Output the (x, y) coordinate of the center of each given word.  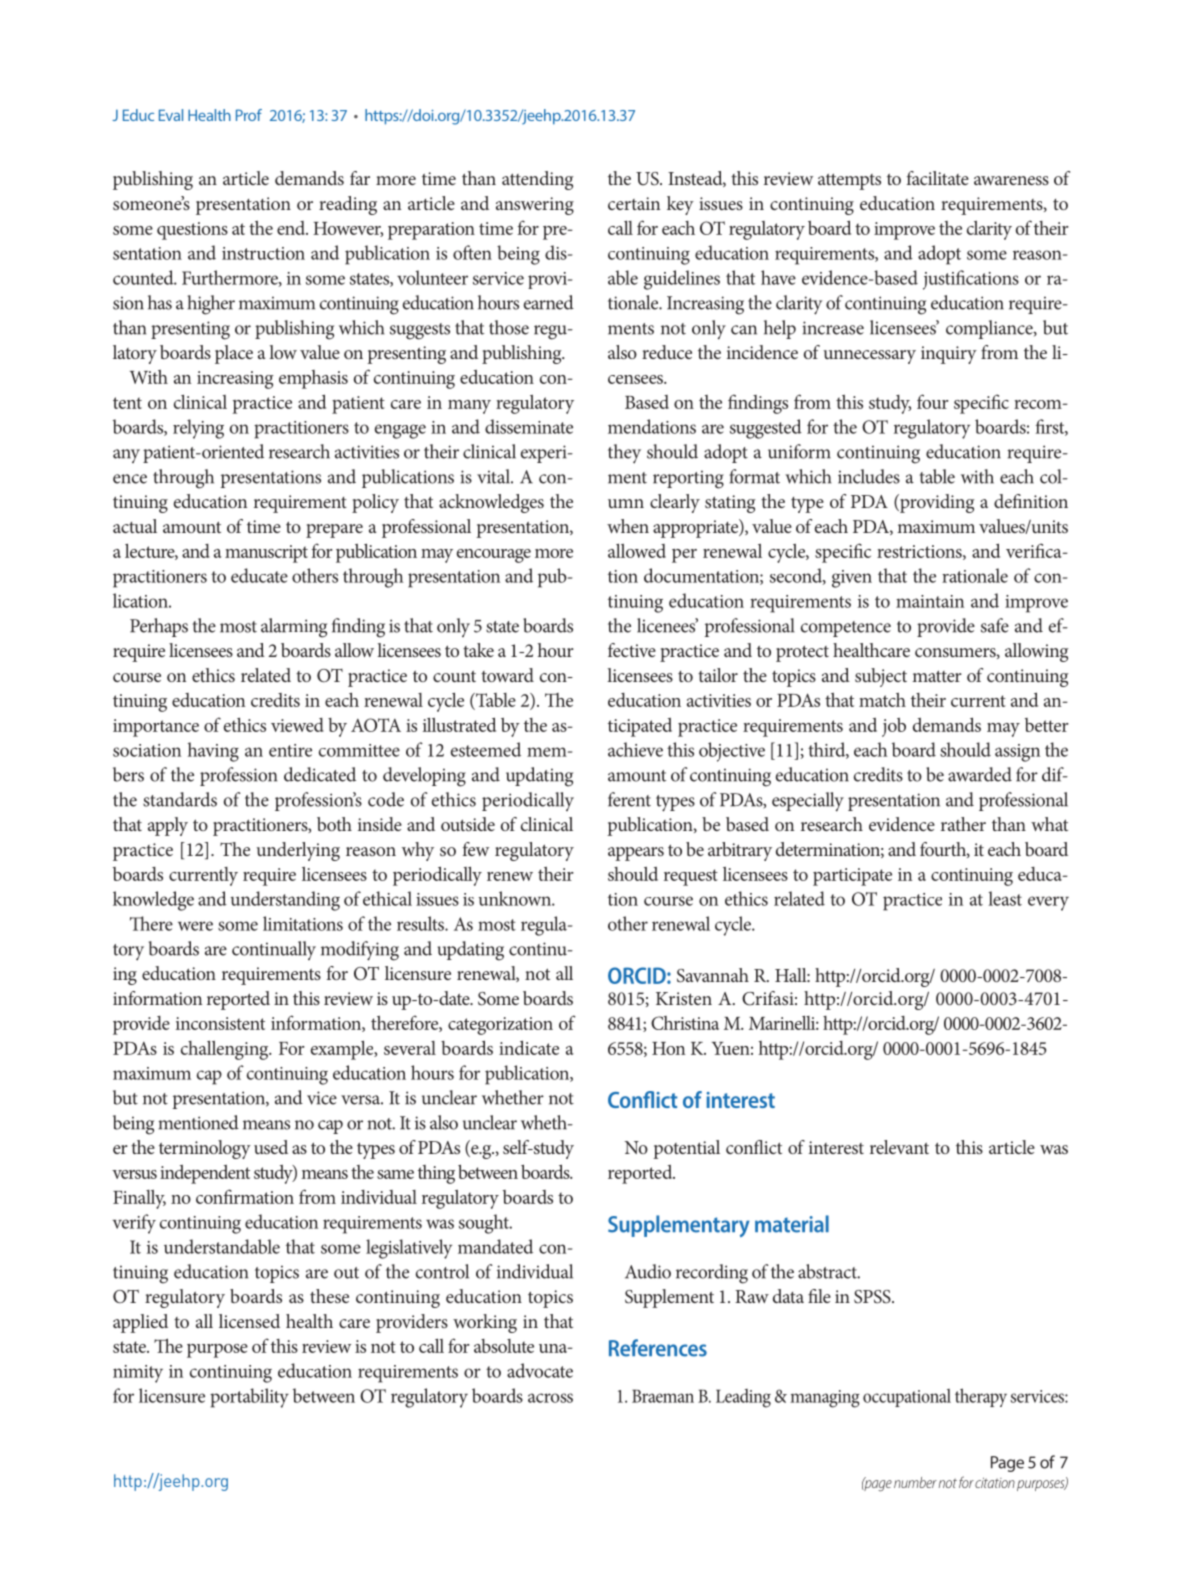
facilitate (937, 178)
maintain (930, 601)
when (628, 526)
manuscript (266, 554)
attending (538, 180)
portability (249, 1398)
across (550, 1398)
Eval (171, 115)
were (195, 926)
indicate (529, 1047)
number (915, 1482)
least (1005, 898)
